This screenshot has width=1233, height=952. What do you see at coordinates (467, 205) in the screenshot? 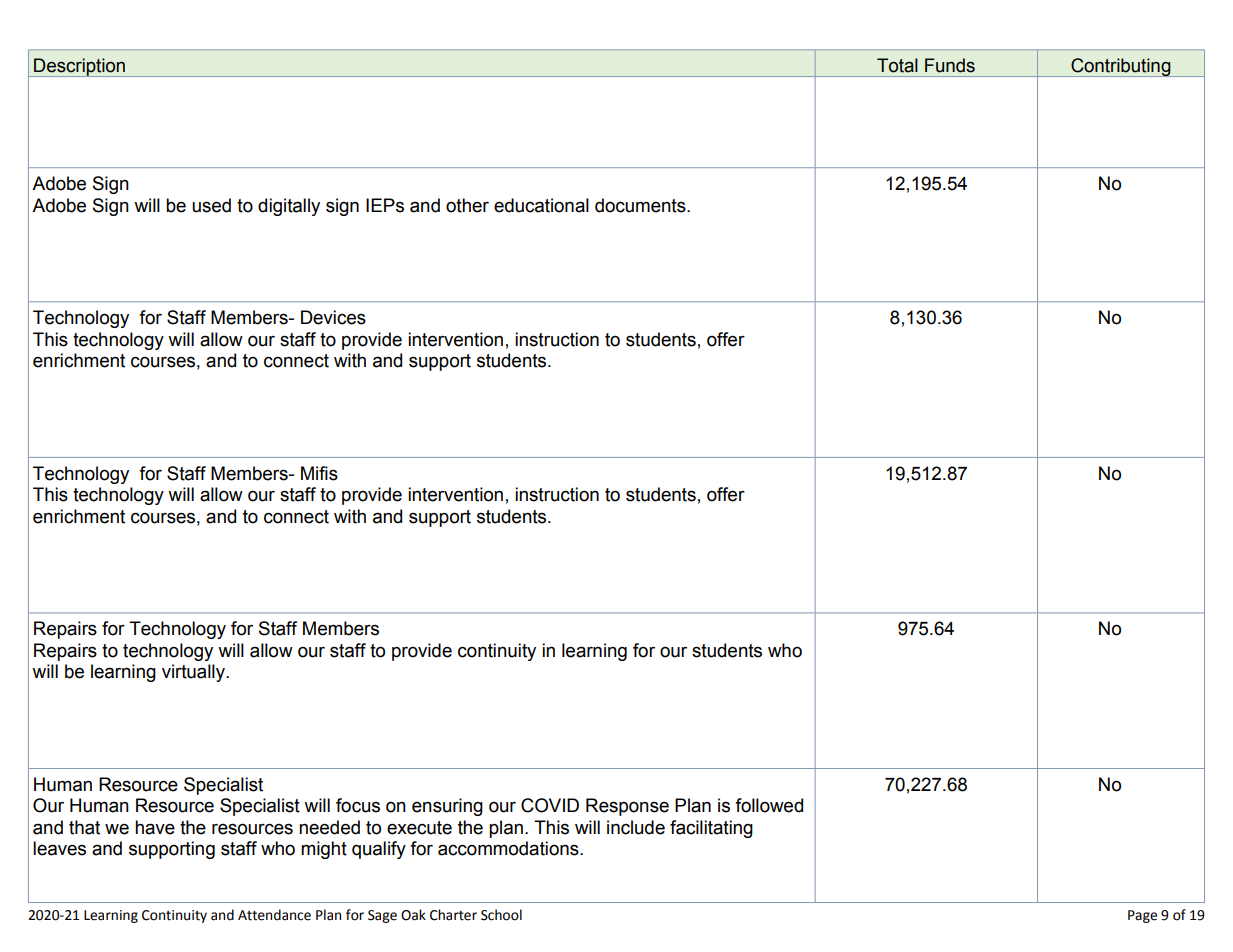
I see `other` at bounding box center [467, 205].
